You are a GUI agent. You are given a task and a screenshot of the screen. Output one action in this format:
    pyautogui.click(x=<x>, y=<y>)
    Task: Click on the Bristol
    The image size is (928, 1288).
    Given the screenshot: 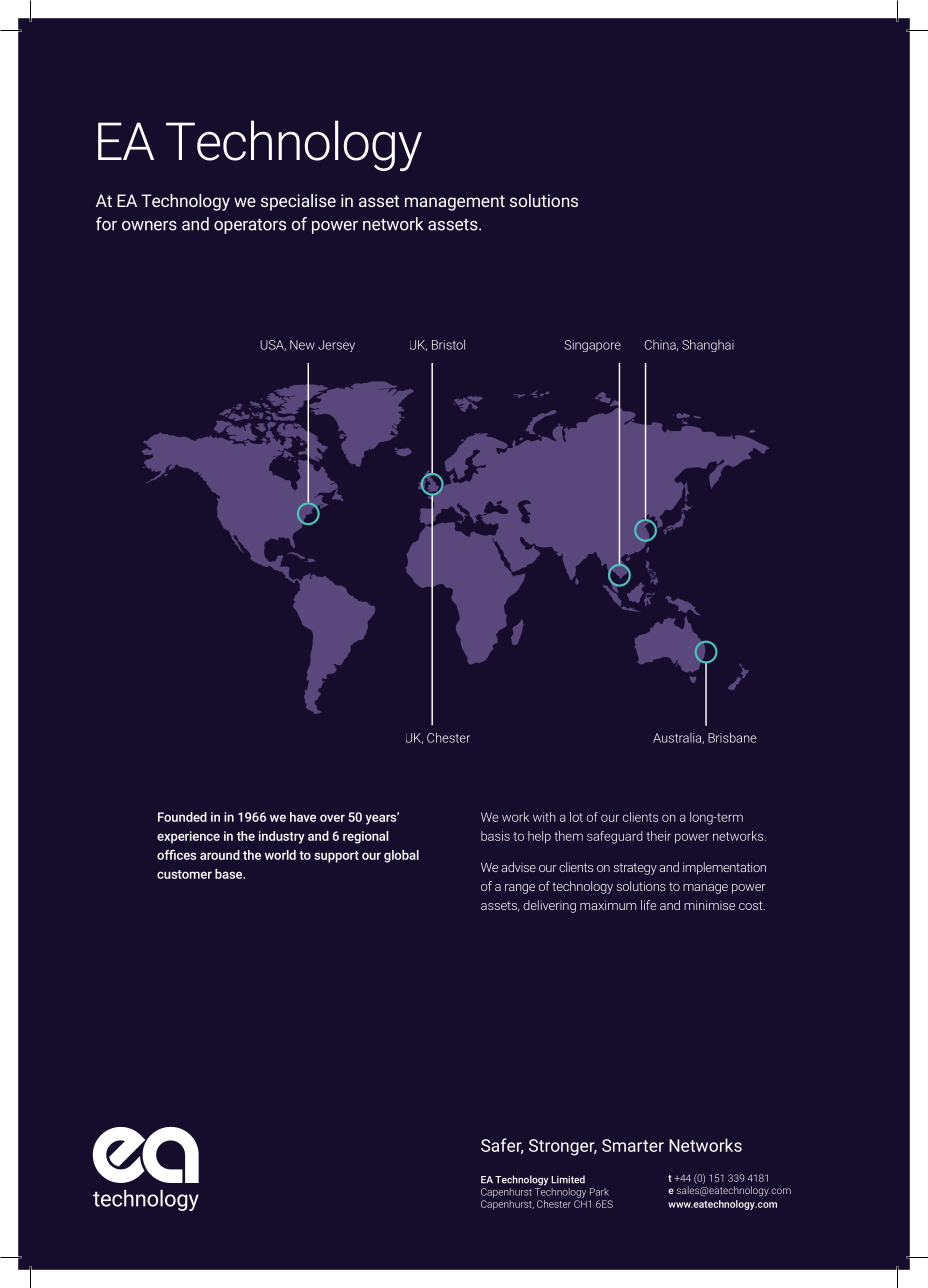 What is the action you would take?
    pyautogui.click(x=448, y=344)
